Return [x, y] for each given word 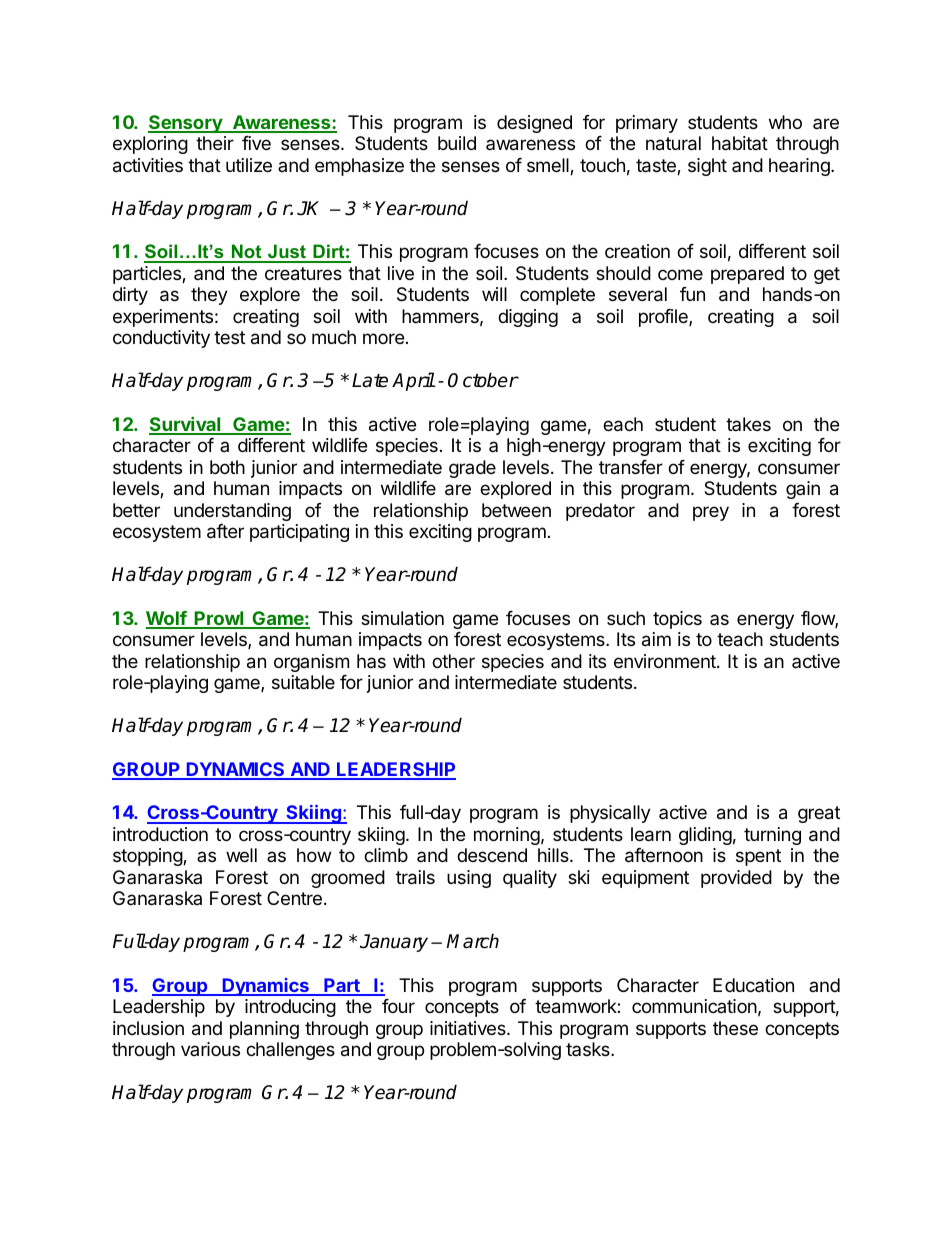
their [215, 143]
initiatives [469, 1028]
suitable [303, 682]
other [453, 661]
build [457, 143]
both [227, 467]
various [210, 1049]
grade [472, 469]
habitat [740, 143]
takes [748, 424]
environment [666, 661]
